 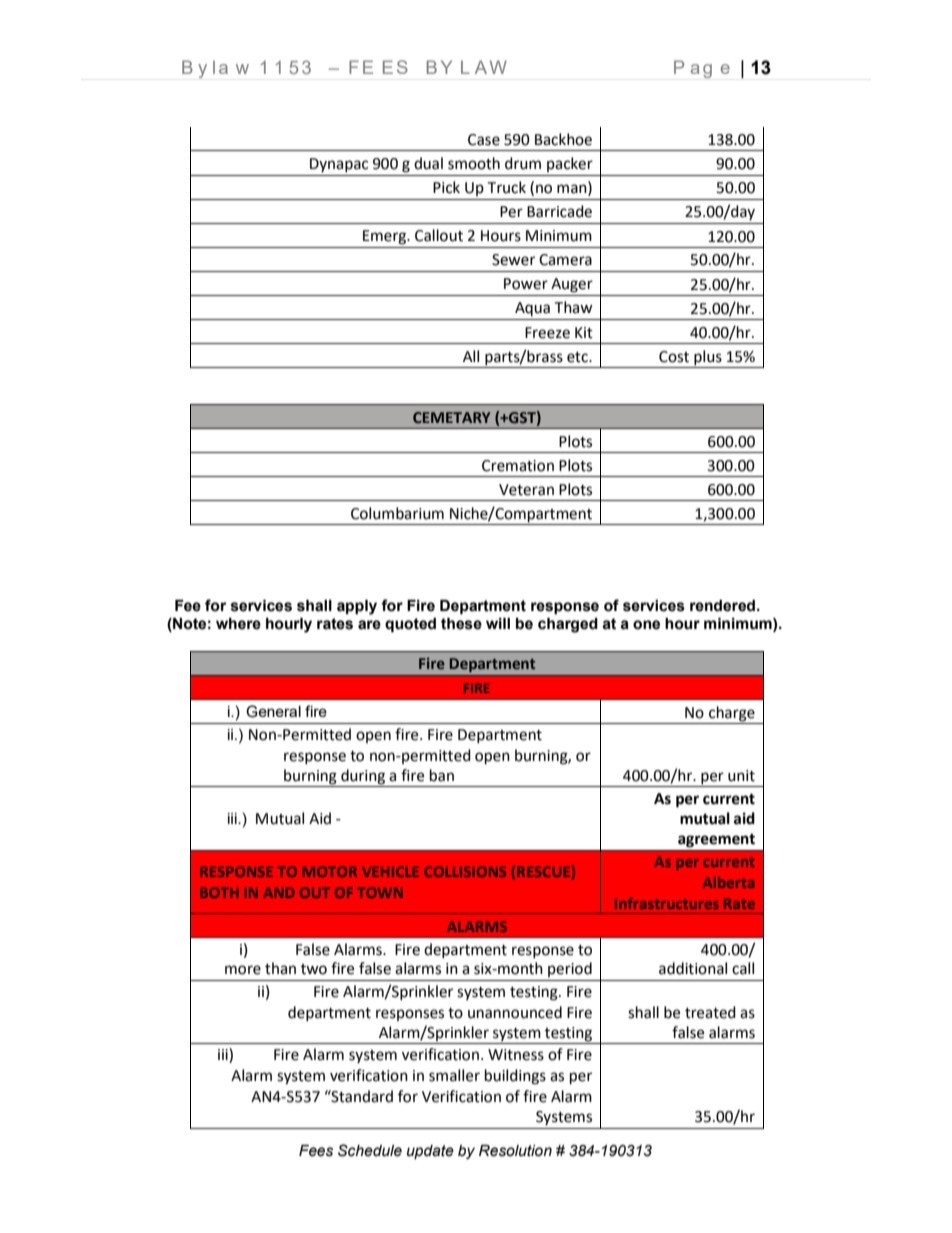 What do you see at coordinates (498, 623) in the screenshot?
I see `will` at bounding box center [498, 623].
